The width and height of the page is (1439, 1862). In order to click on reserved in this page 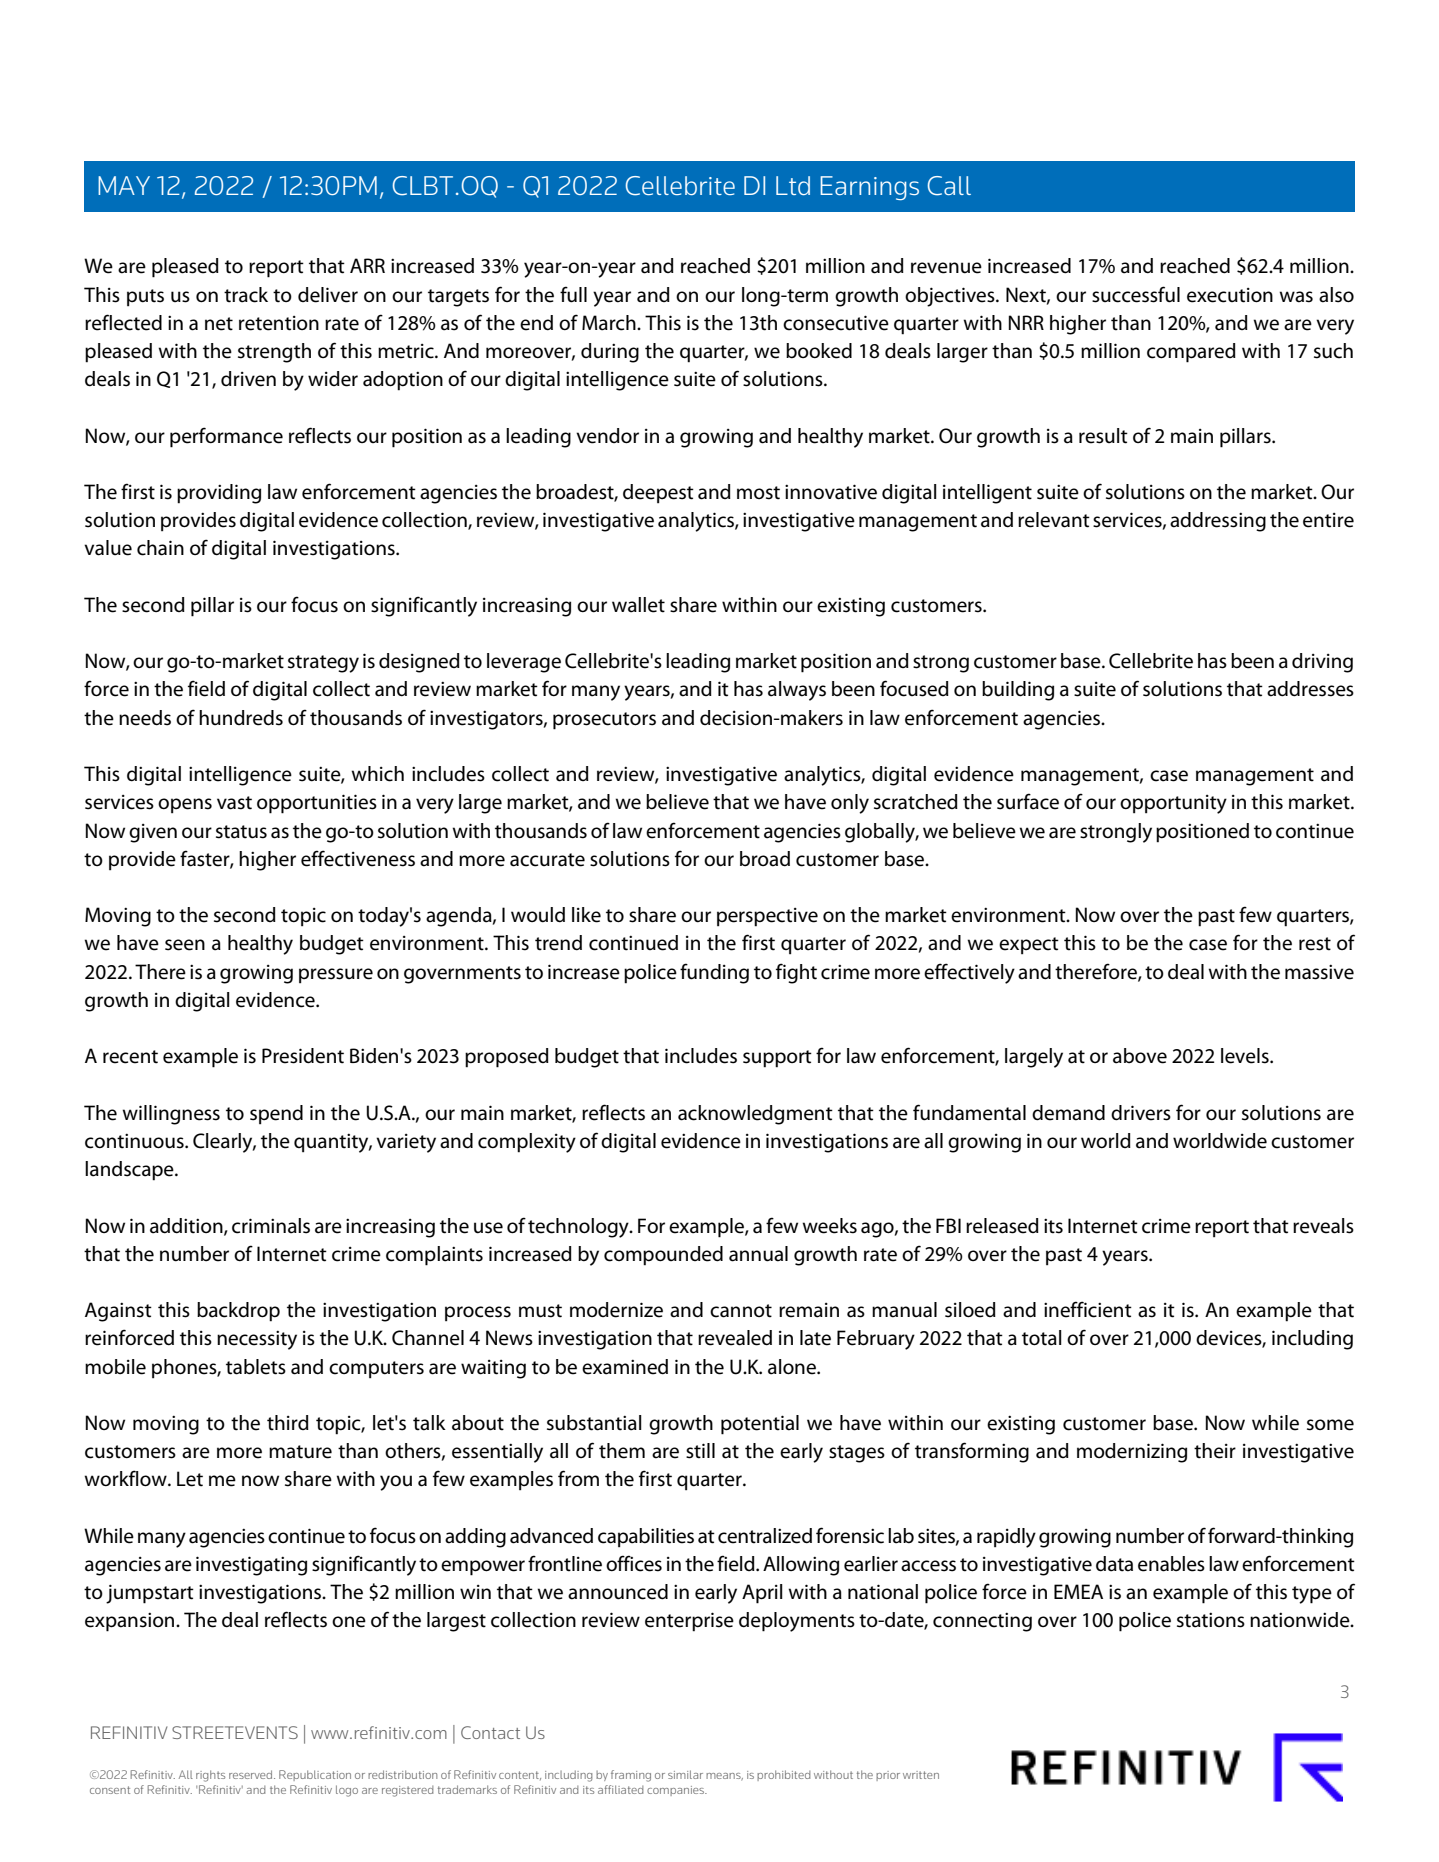, I will do `click(250, 1774)`.
